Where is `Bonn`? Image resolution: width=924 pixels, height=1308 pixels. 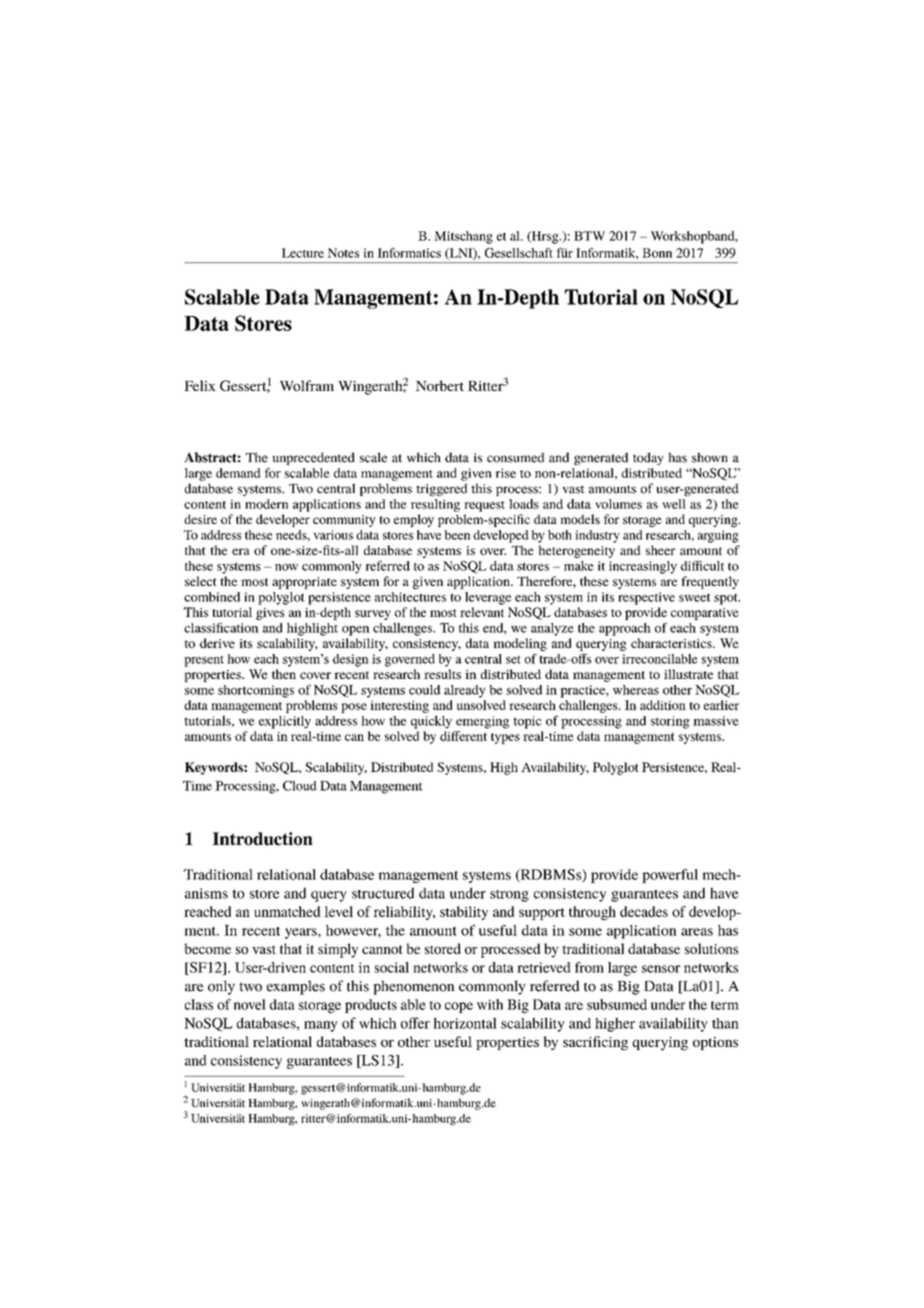 Bonn is located at coordinates (657, 253).
